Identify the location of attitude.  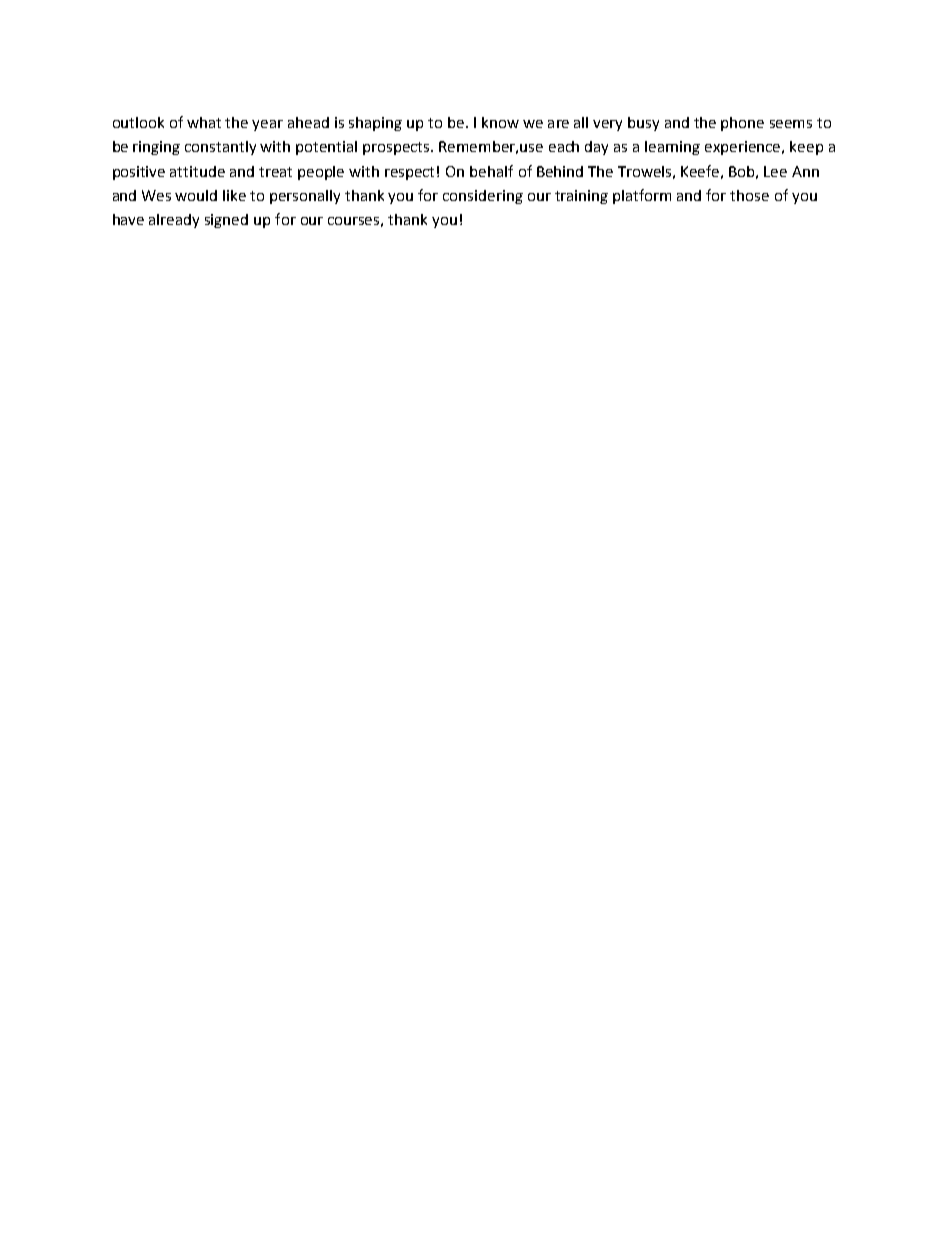
(197, 171).
